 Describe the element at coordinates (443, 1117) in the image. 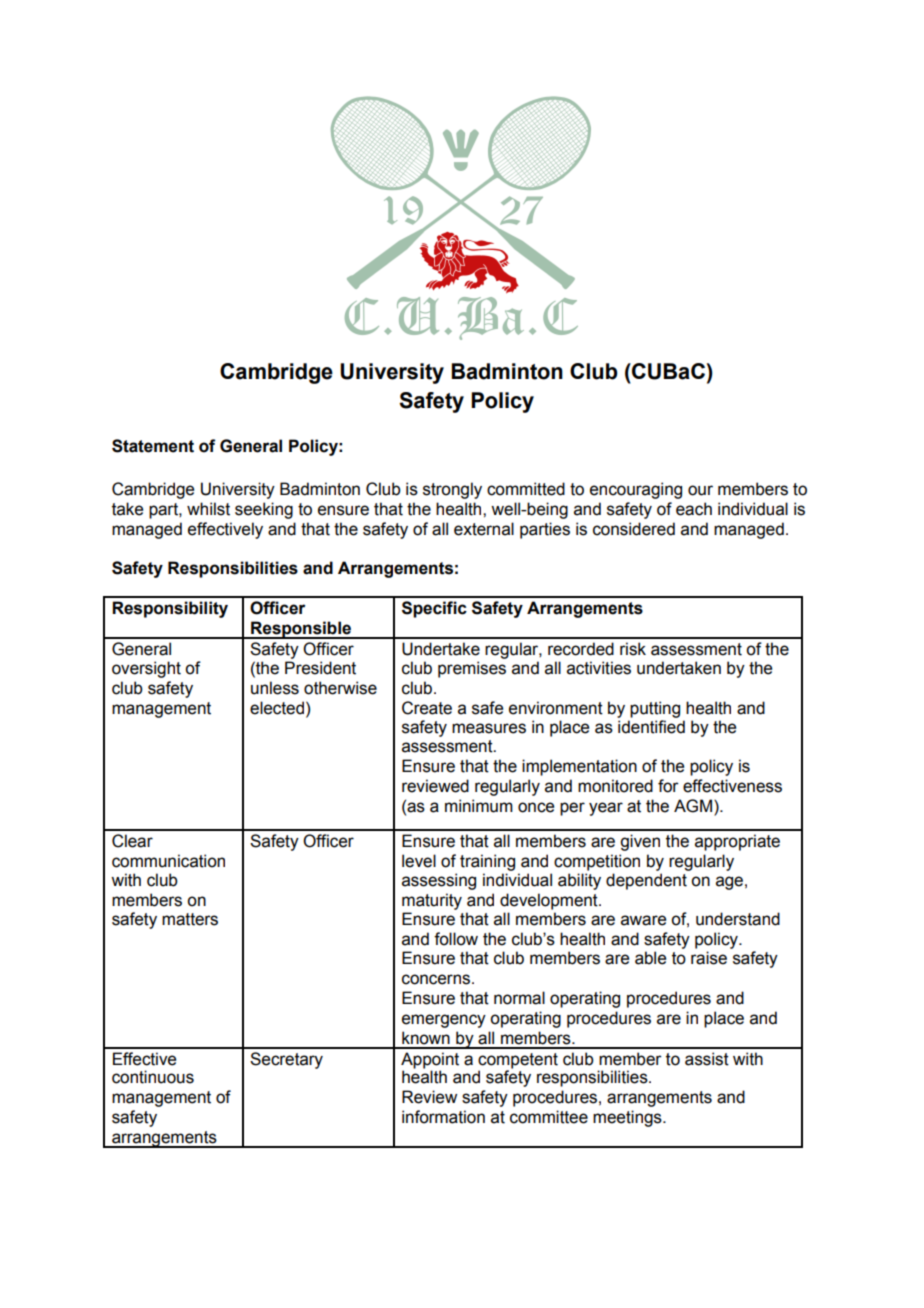

I see `information` at that location.
